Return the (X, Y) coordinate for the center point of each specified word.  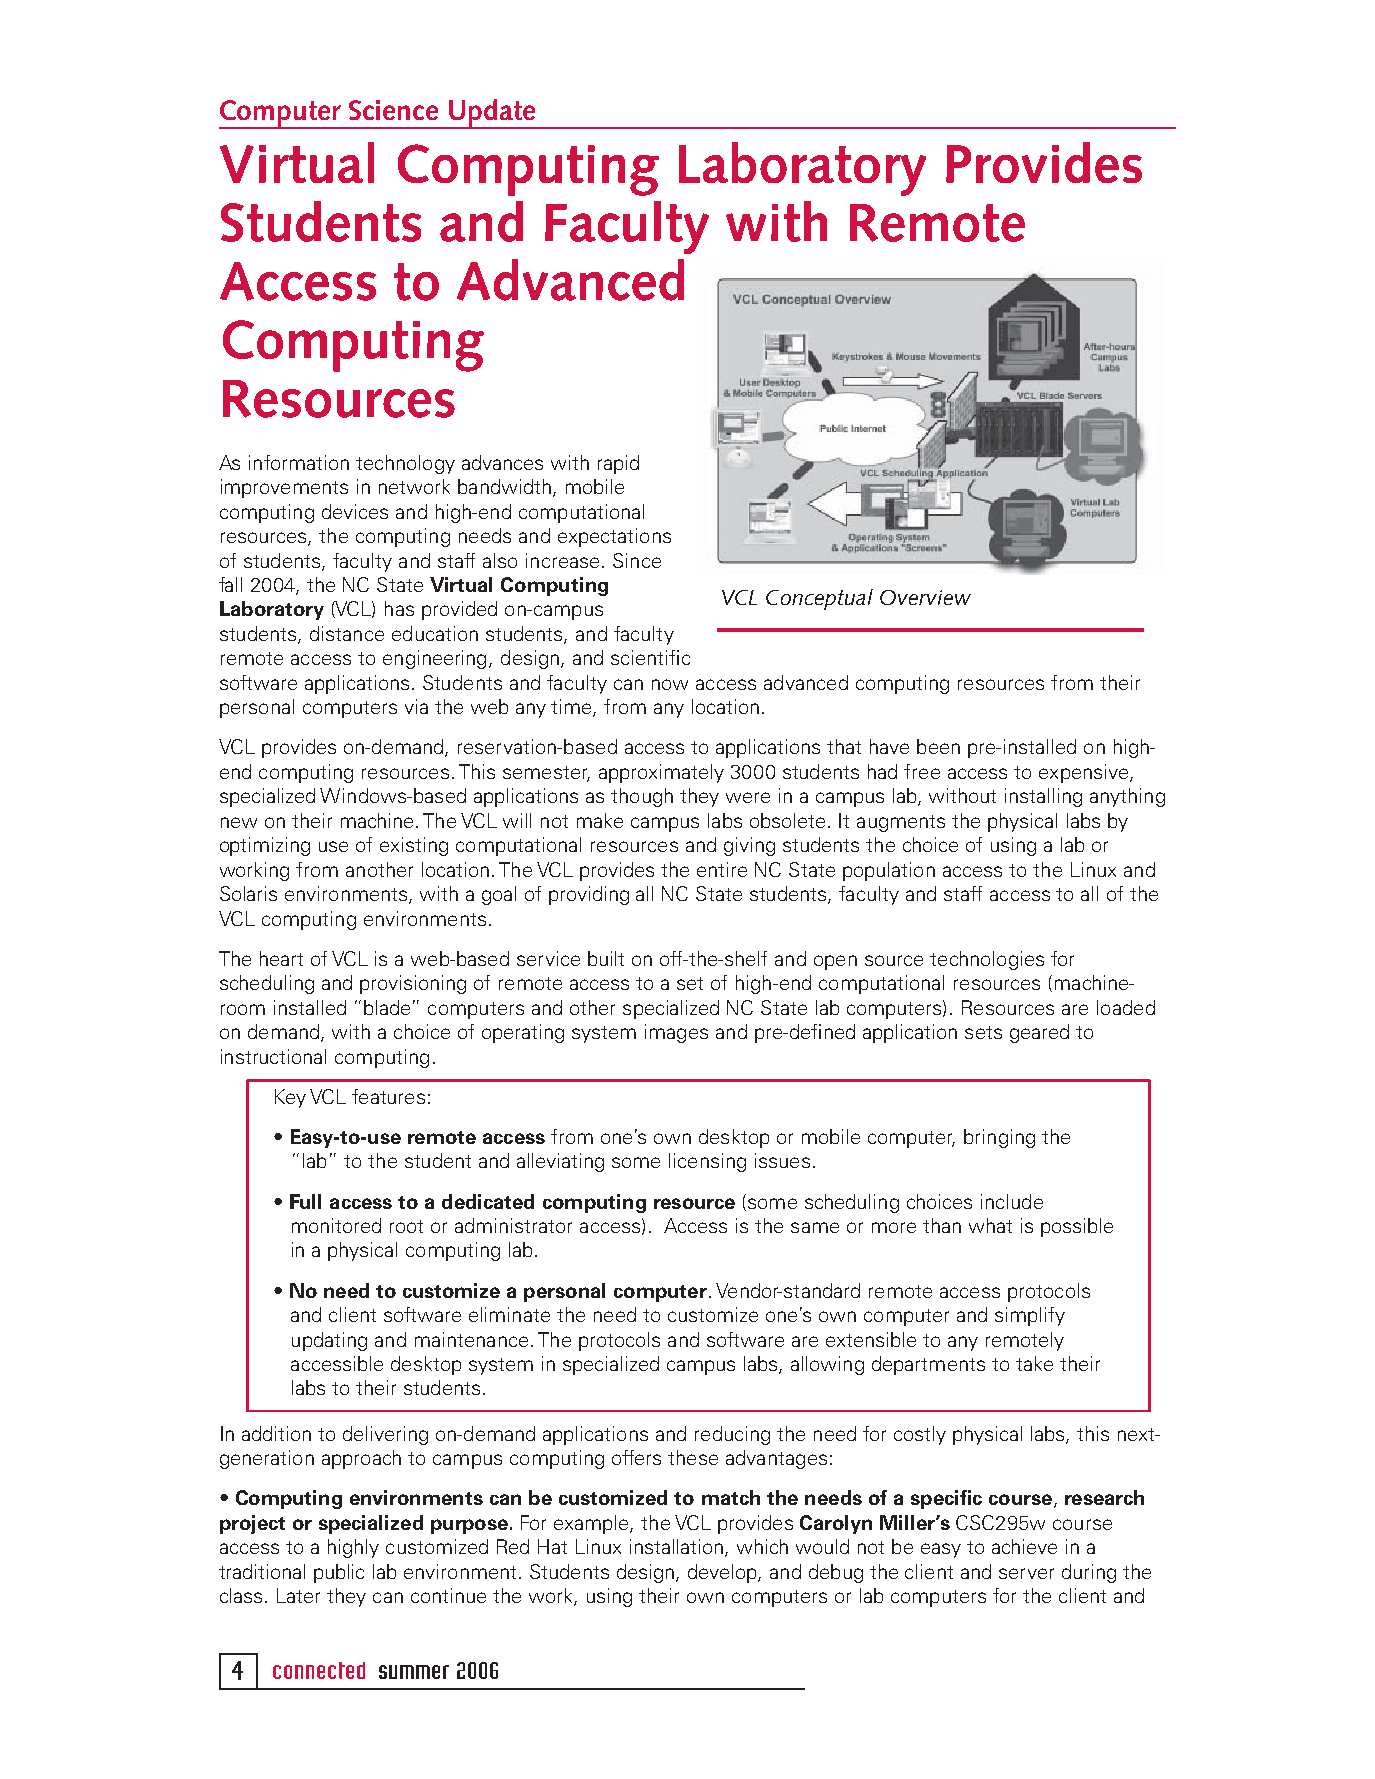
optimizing (265, 846)
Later (298, 1595)
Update (492, 114)
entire (722, 869)
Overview (925, 597)
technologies (987, 960)
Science (393, 110)
